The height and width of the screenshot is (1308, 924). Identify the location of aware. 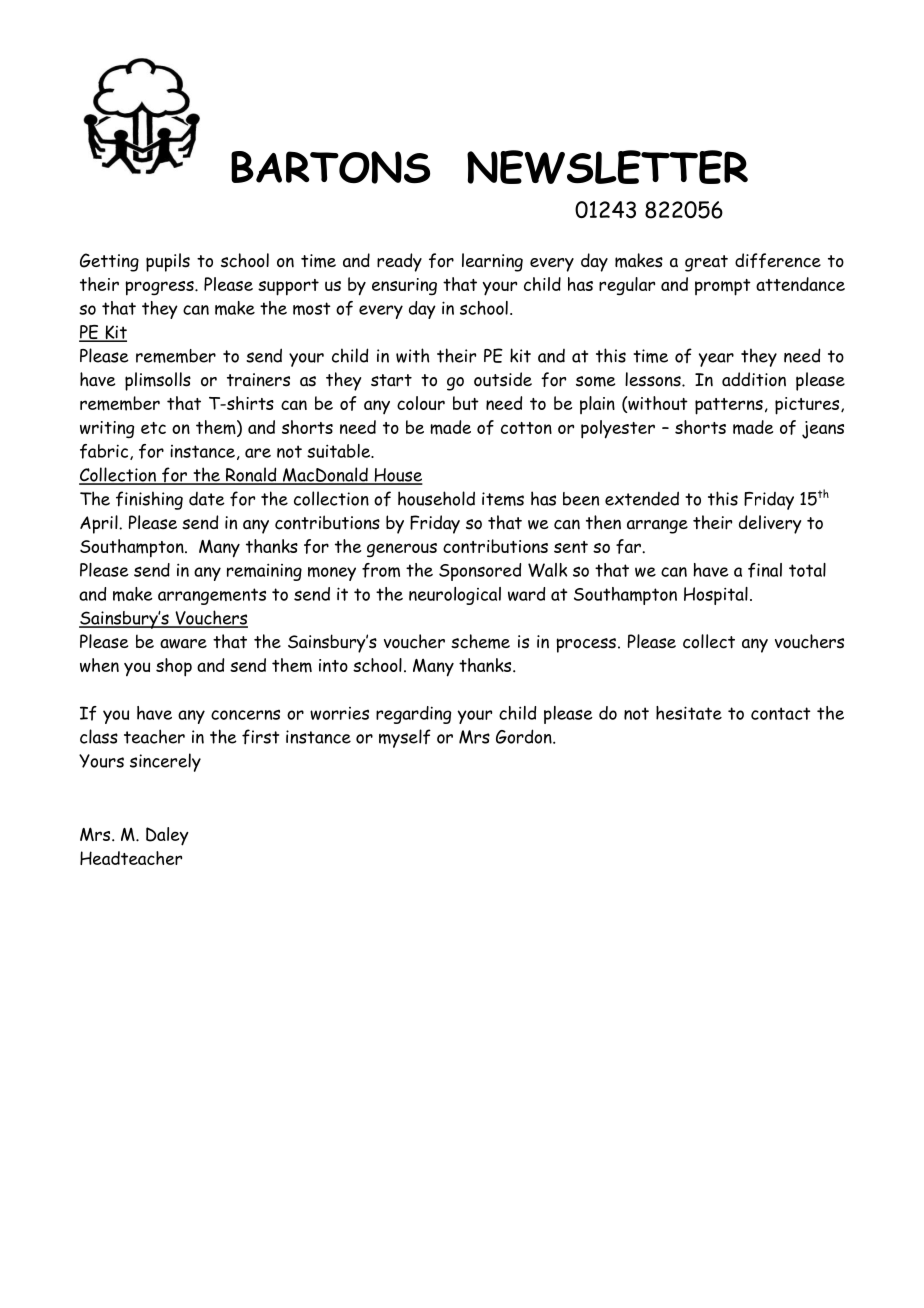
(183, 644).
